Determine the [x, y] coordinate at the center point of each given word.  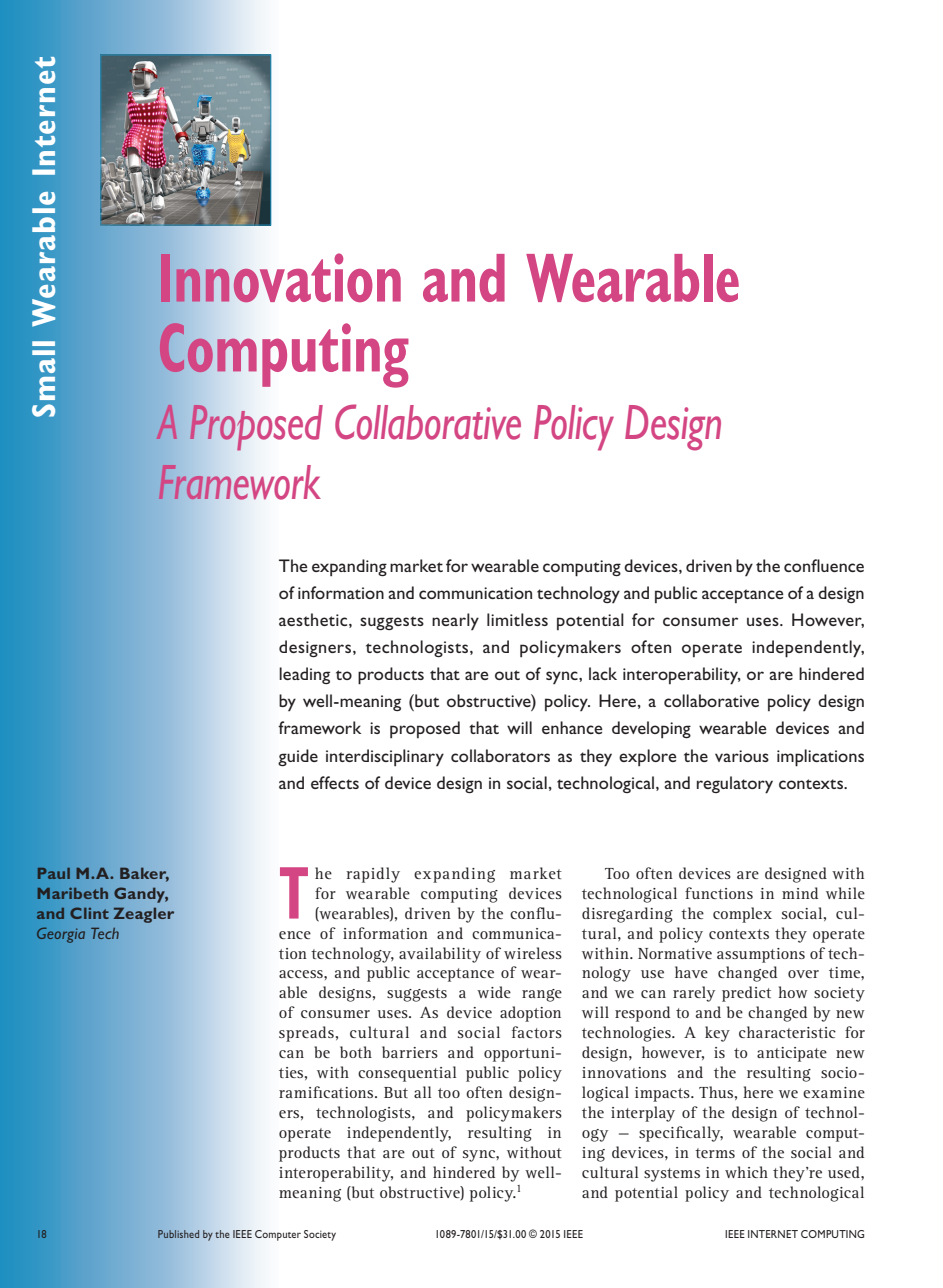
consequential [407, 1074]
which [746, 1172]
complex [742, 915]
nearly [455, 621]
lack [603, 673]
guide [298, 757]
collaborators [500, 755]
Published [178, 1234]
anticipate [792, 1054]
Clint [89, 913]
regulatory [735, 785]
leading [304, 675]
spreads [306, 1034]
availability [440, 955]
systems [672, 1175]
